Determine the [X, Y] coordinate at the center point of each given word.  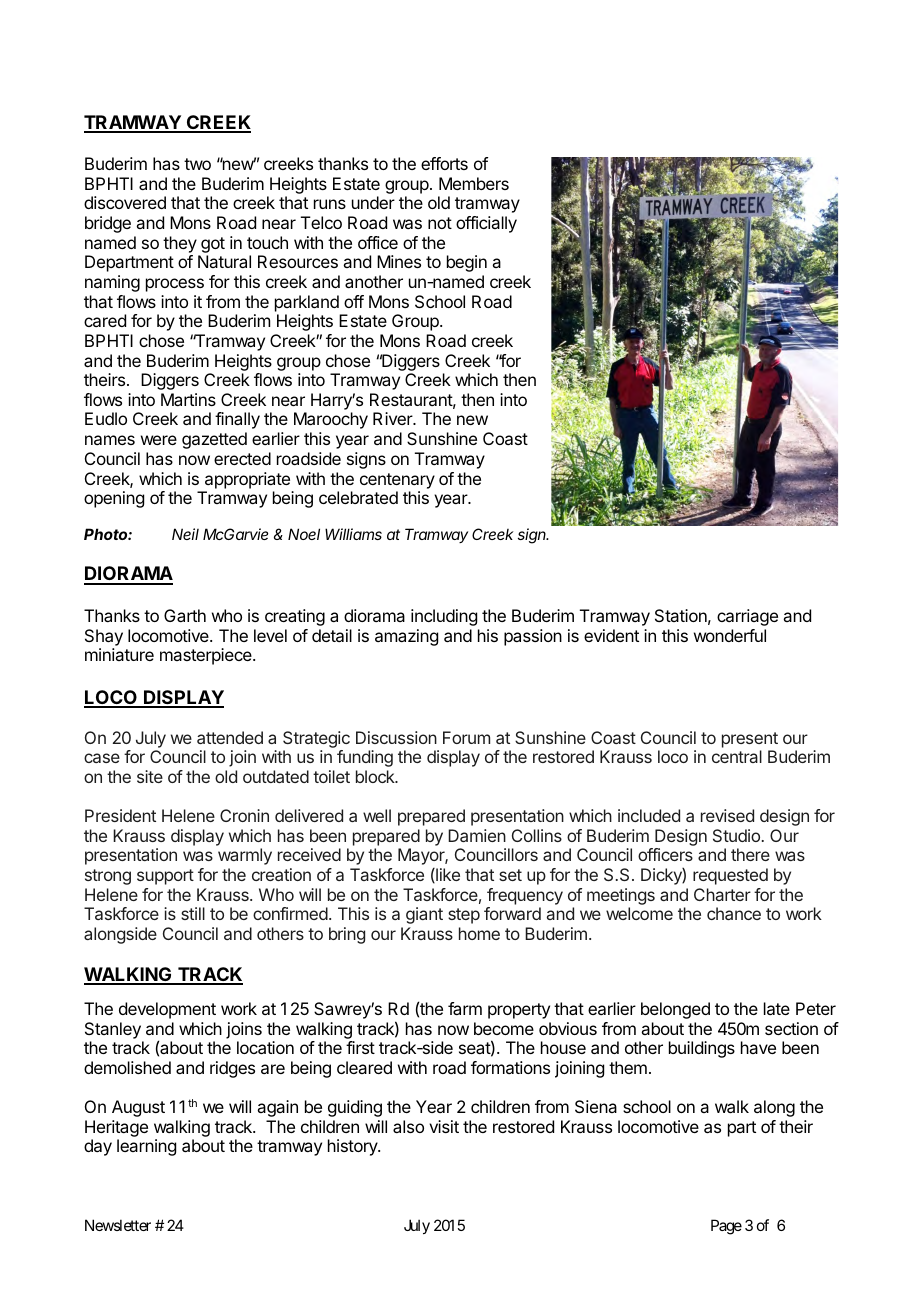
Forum [466, 737]
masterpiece [207, 656]
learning [146, 1147]
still [193, 913]
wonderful [730, 635]
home [479, 933]
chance [734, 913]
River [393, 418]
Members [474, 183]
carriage [747, 617]
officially [486, 224]
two [197, 164]
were [159, 440]
